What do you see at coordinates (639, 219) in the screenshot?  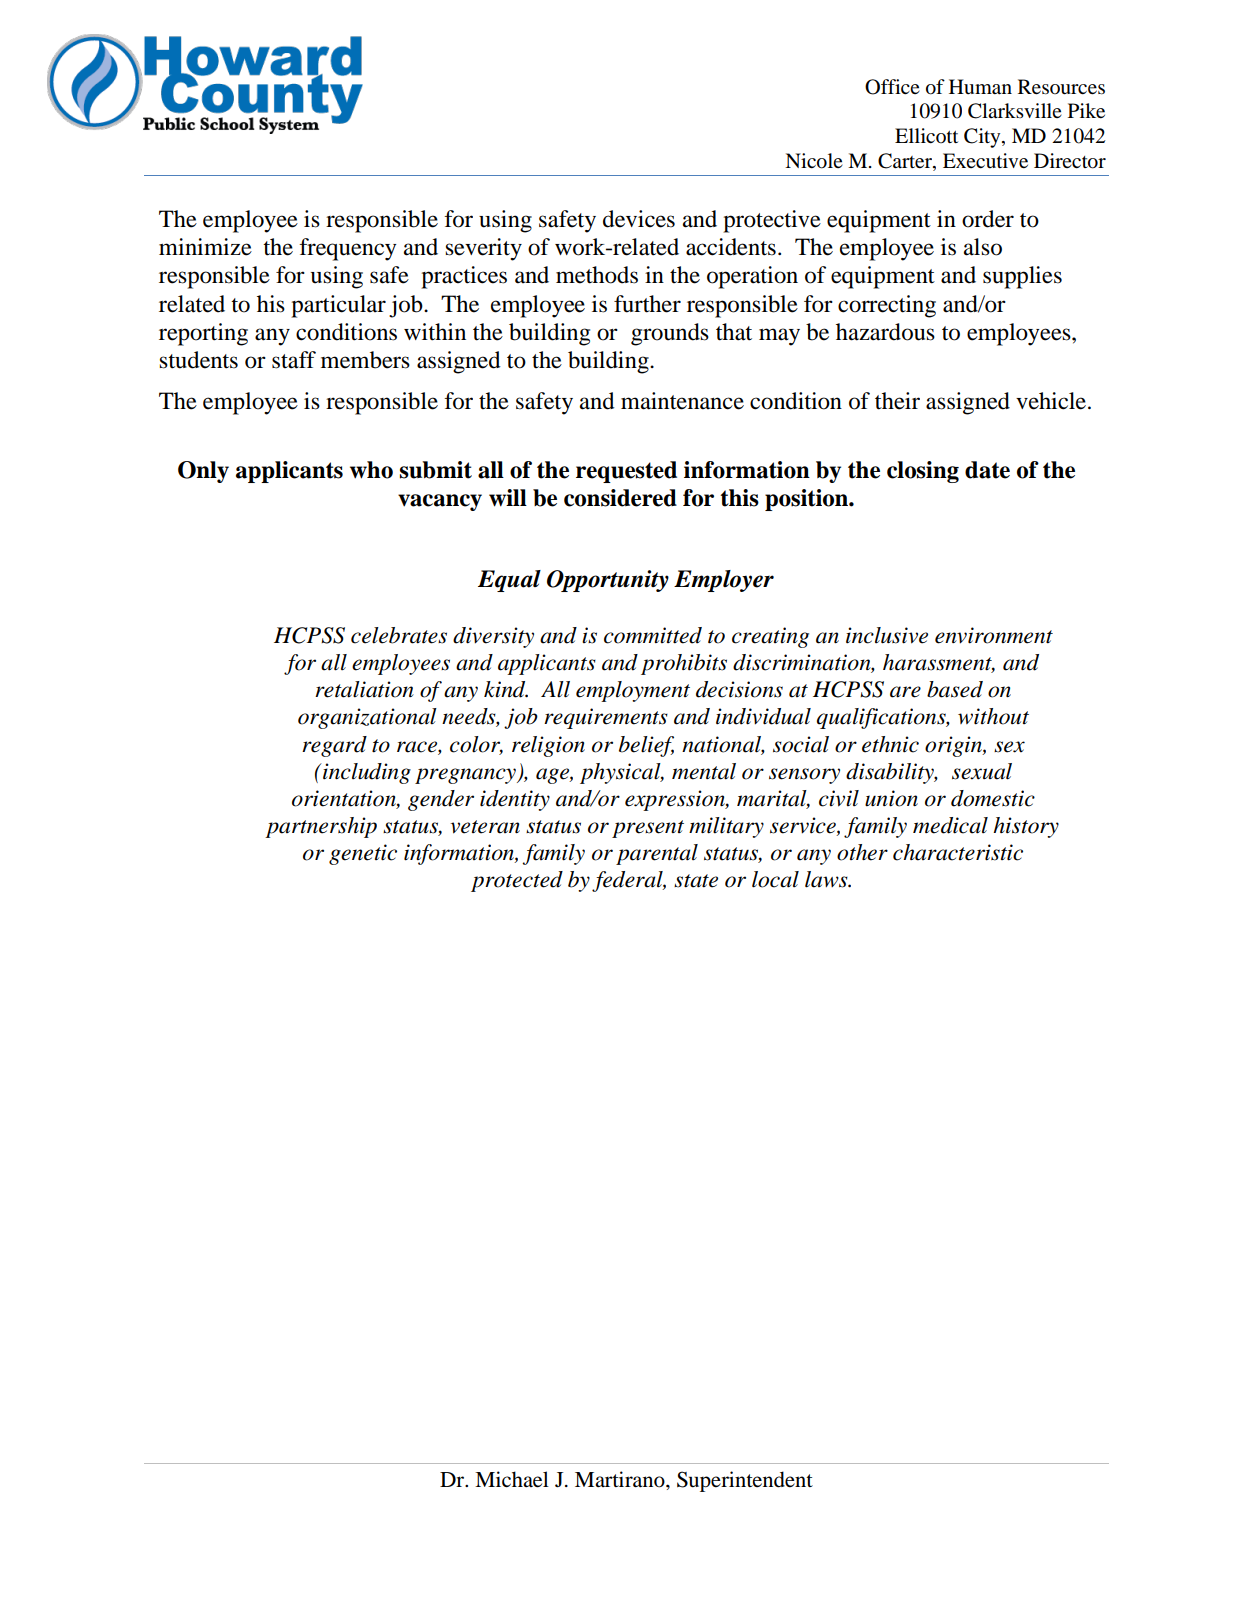 I see `devices` at bounding box center [639, 219].
